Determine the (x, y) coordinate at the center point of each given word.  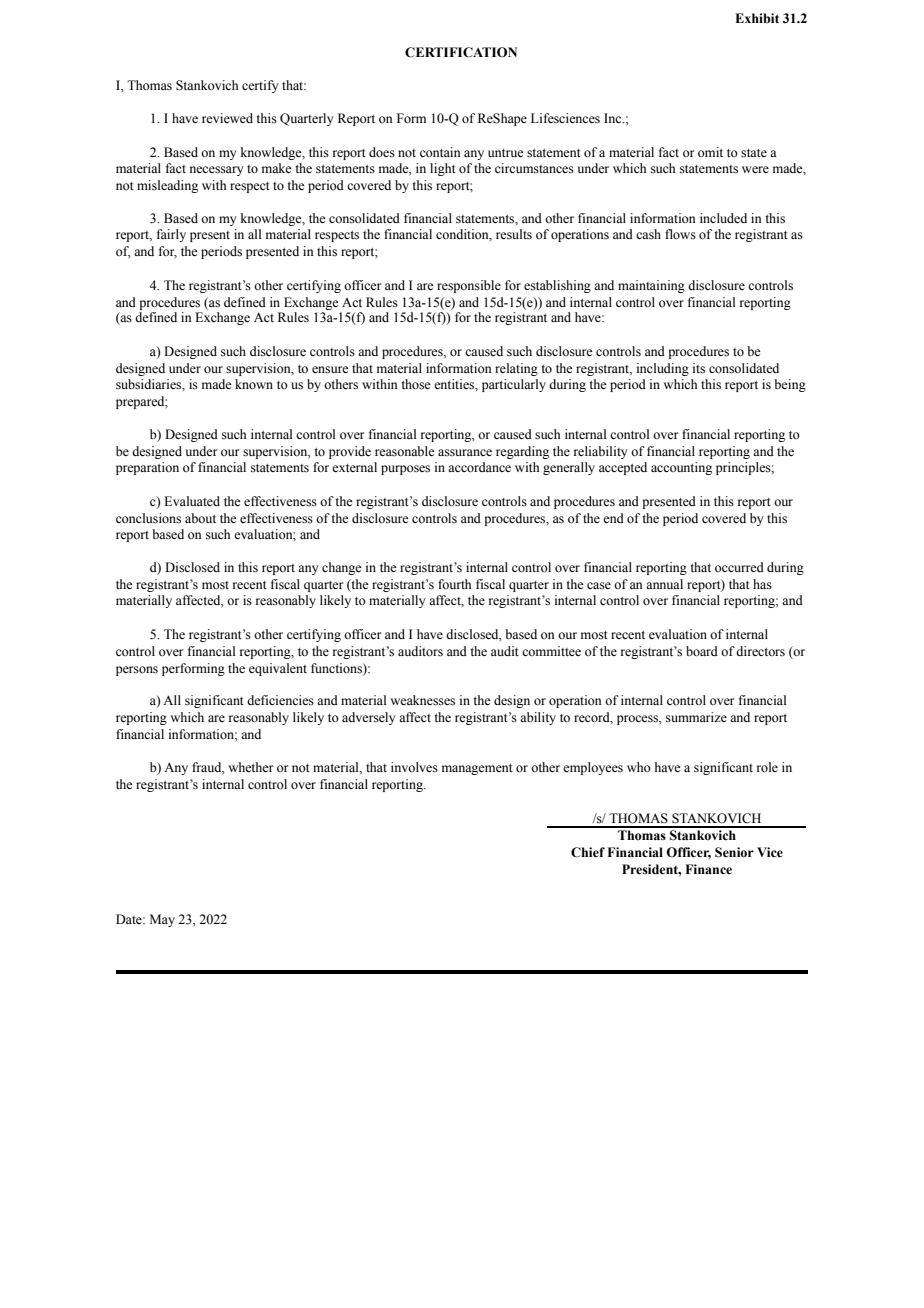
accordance (479, 467)
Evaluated (192, 501)
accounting (681, 468)
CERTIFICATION (461, 52)
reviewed (227, 118)
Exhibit (757, 18)
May (162, 920)
